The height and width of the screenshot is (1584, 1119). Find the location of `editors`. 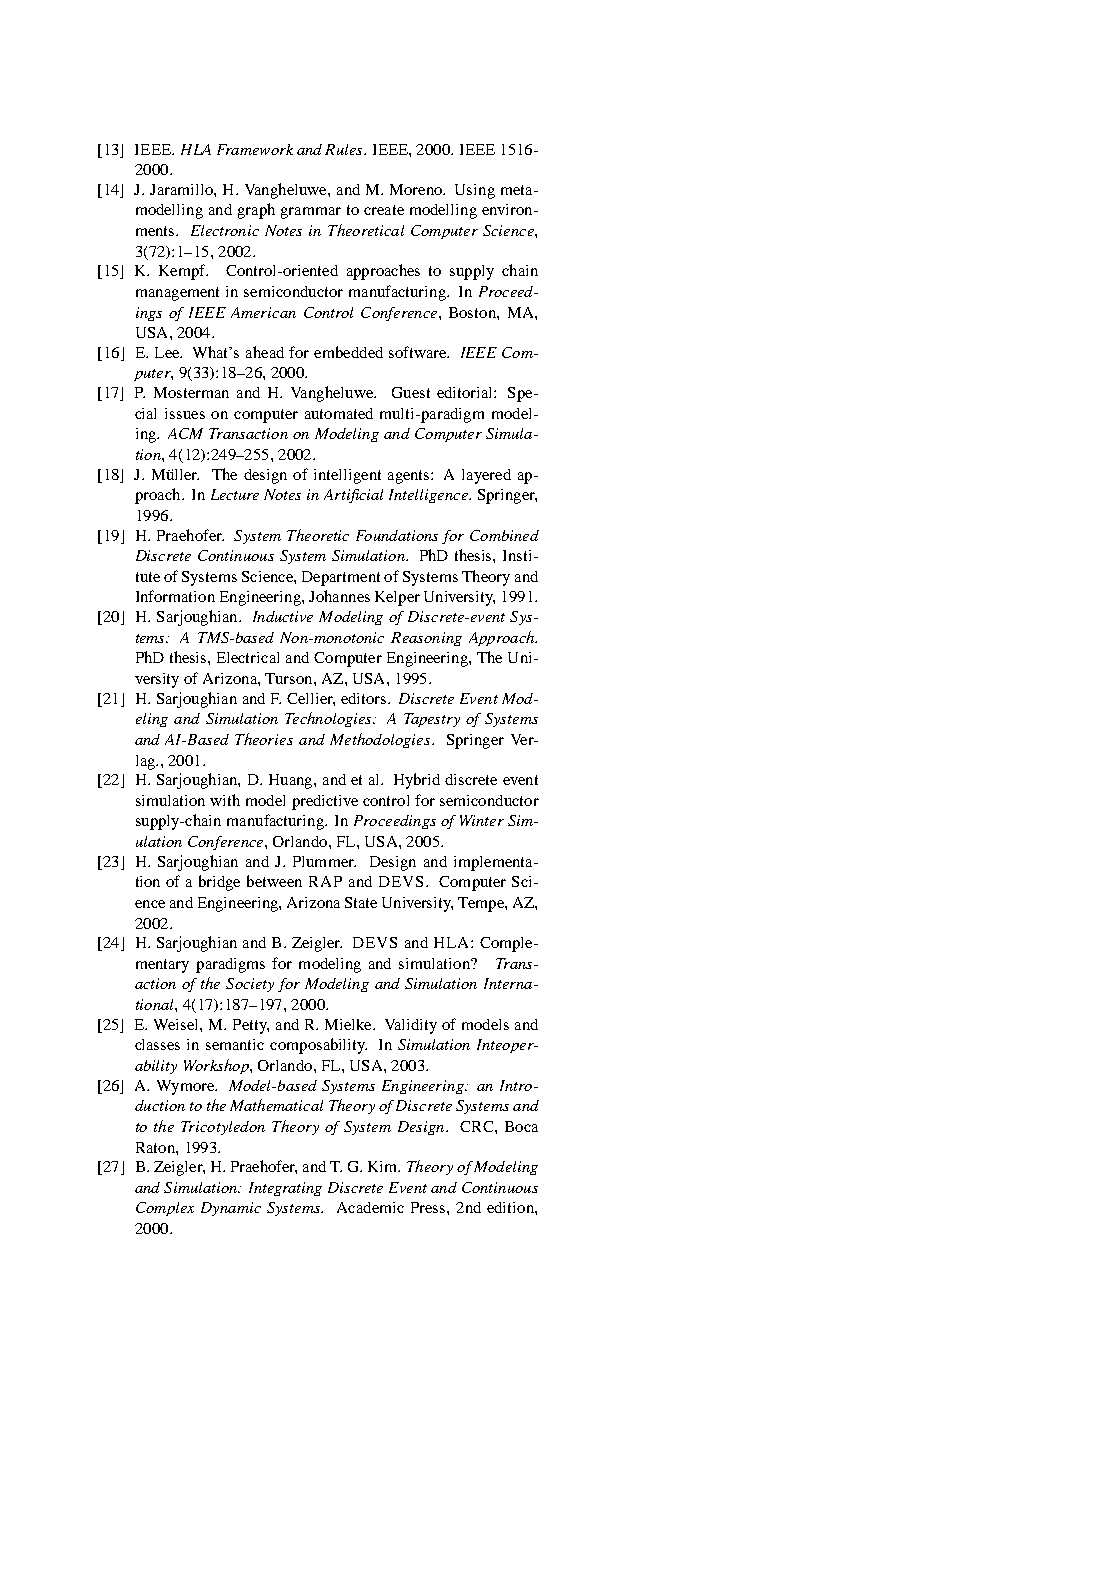

editors is located at coordinates (365, 698).
